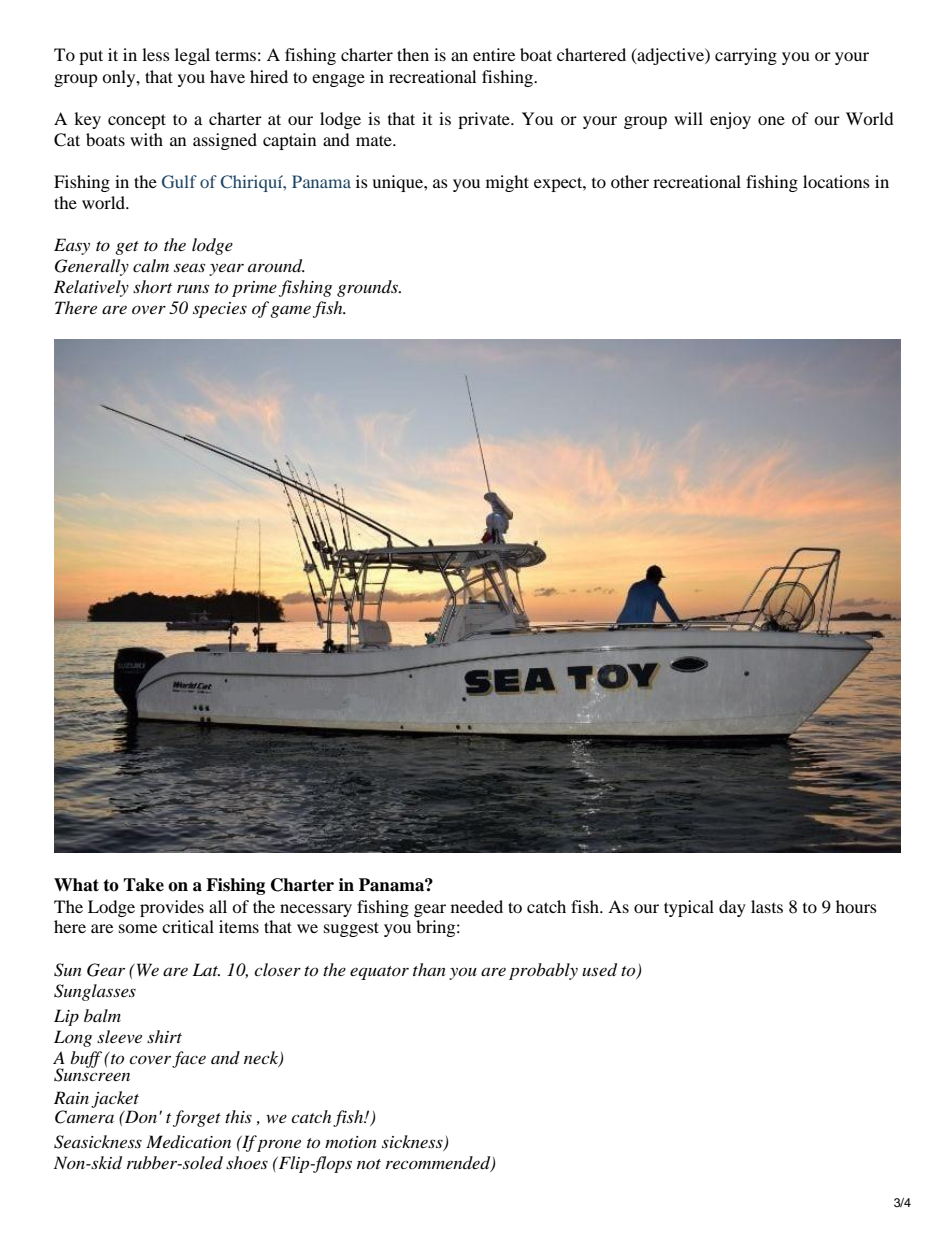 The width and height of the image is (952, 1233). What do you see at coordinates (767, 906) in the image?
I see `lasts` at bounding box center [767, 906].
